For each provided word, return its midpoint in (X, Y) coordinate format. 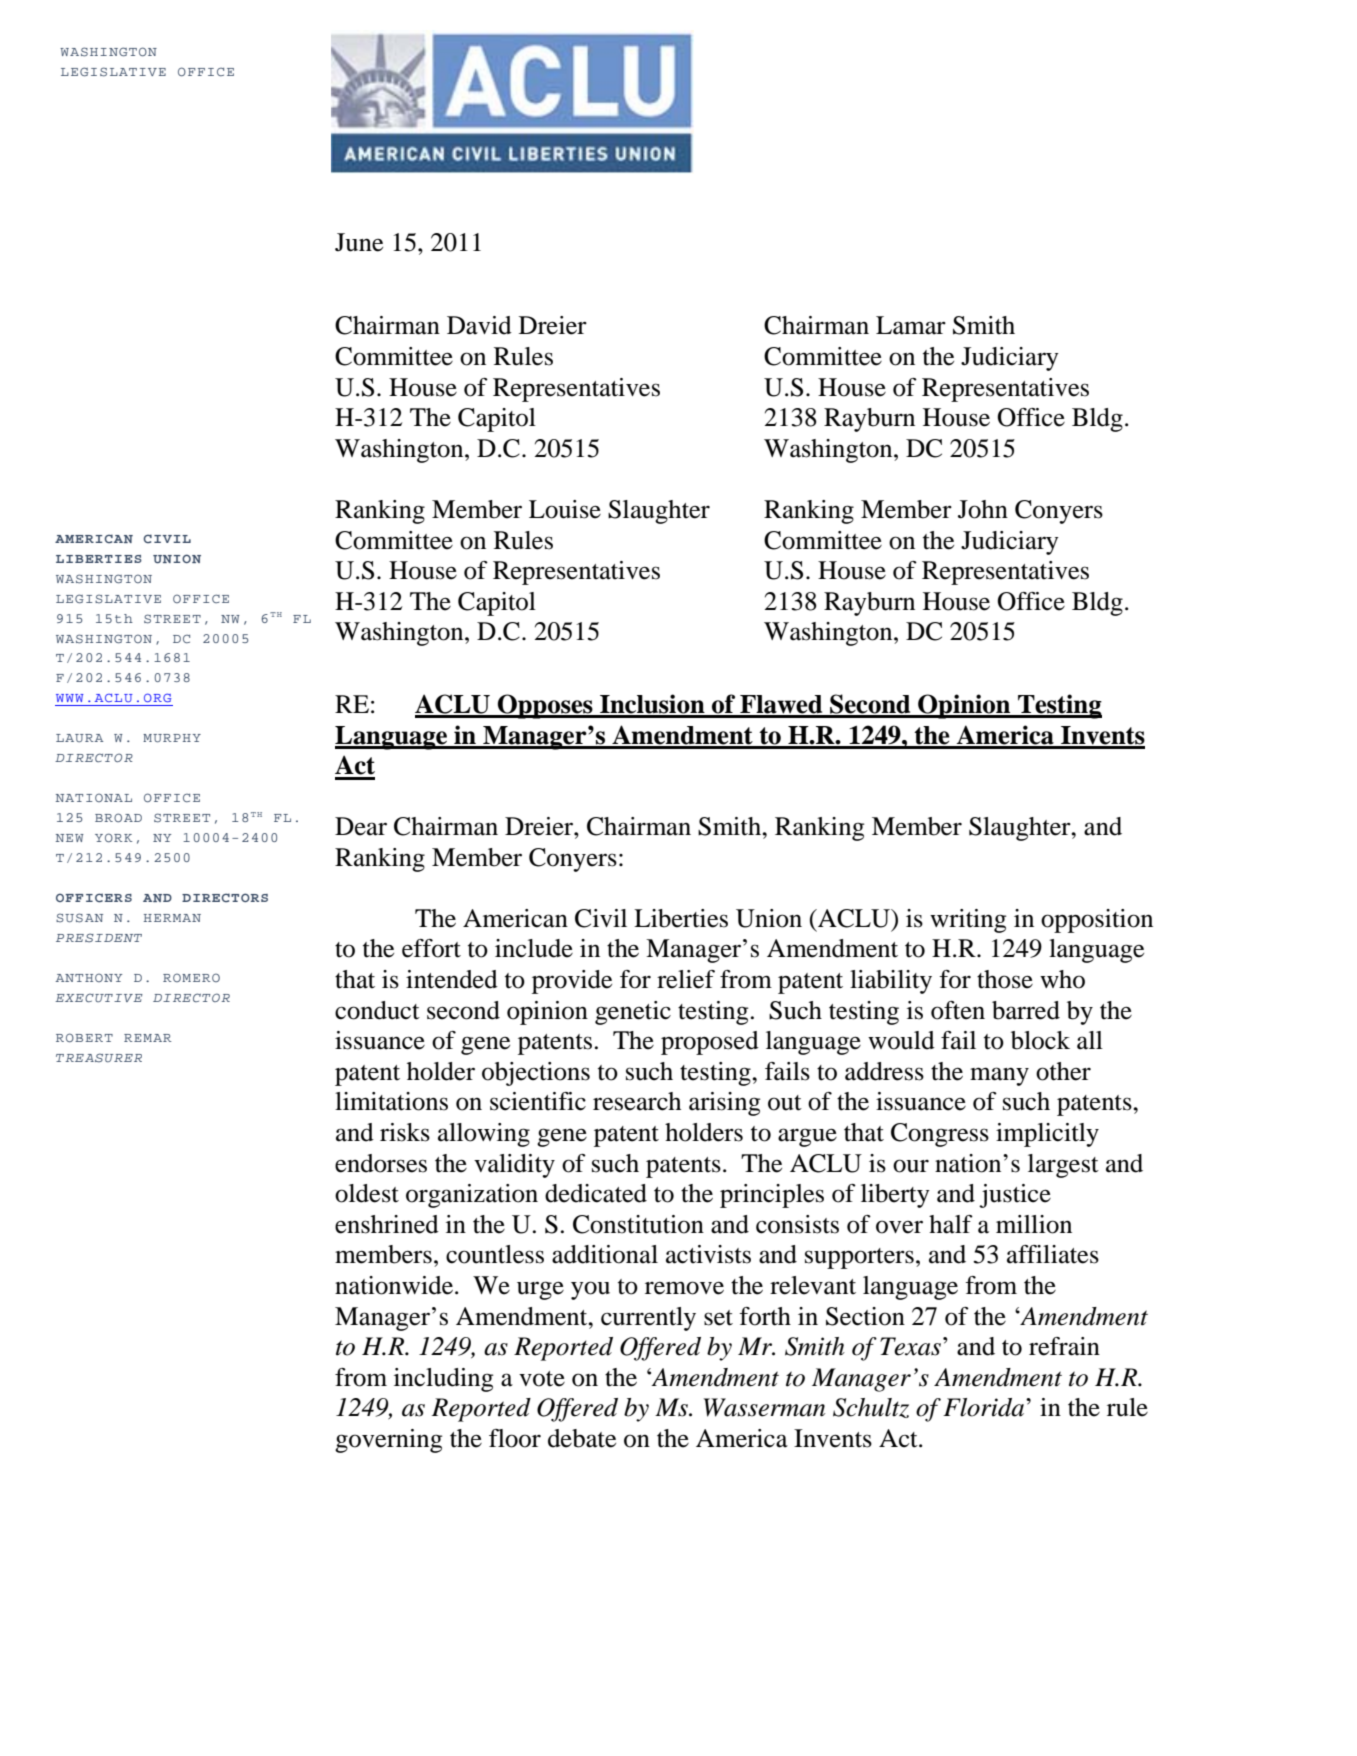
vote (542, 1379)
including (443, 1380)
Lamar (911, 325)
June (359, 242)
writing (968, 921)
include (534, 948)
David (479, 325)
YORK (113, 837)
